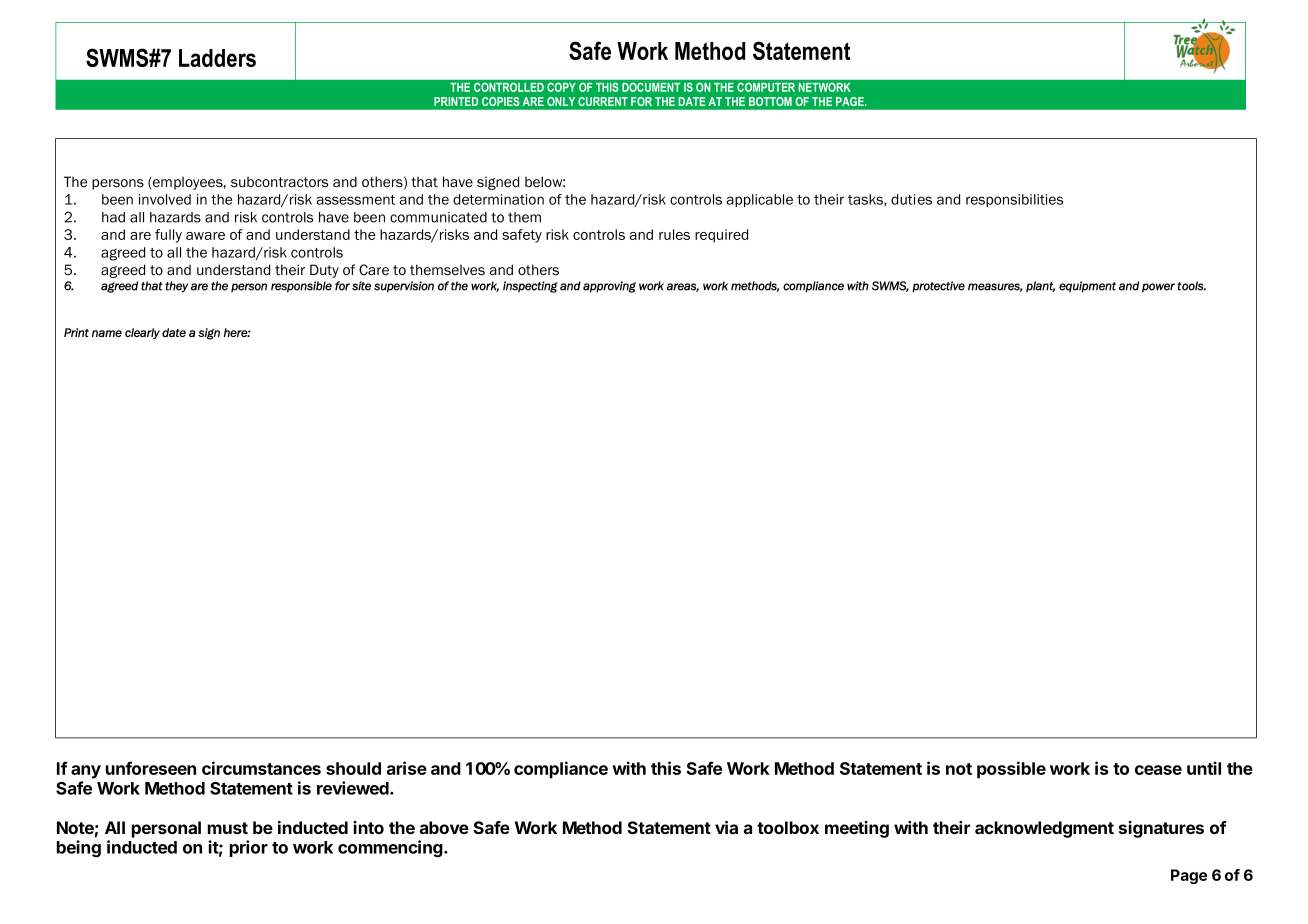  What do you see at coordinates (228, 828) in the document?
I see `must` at bounding box center [228, 828].
